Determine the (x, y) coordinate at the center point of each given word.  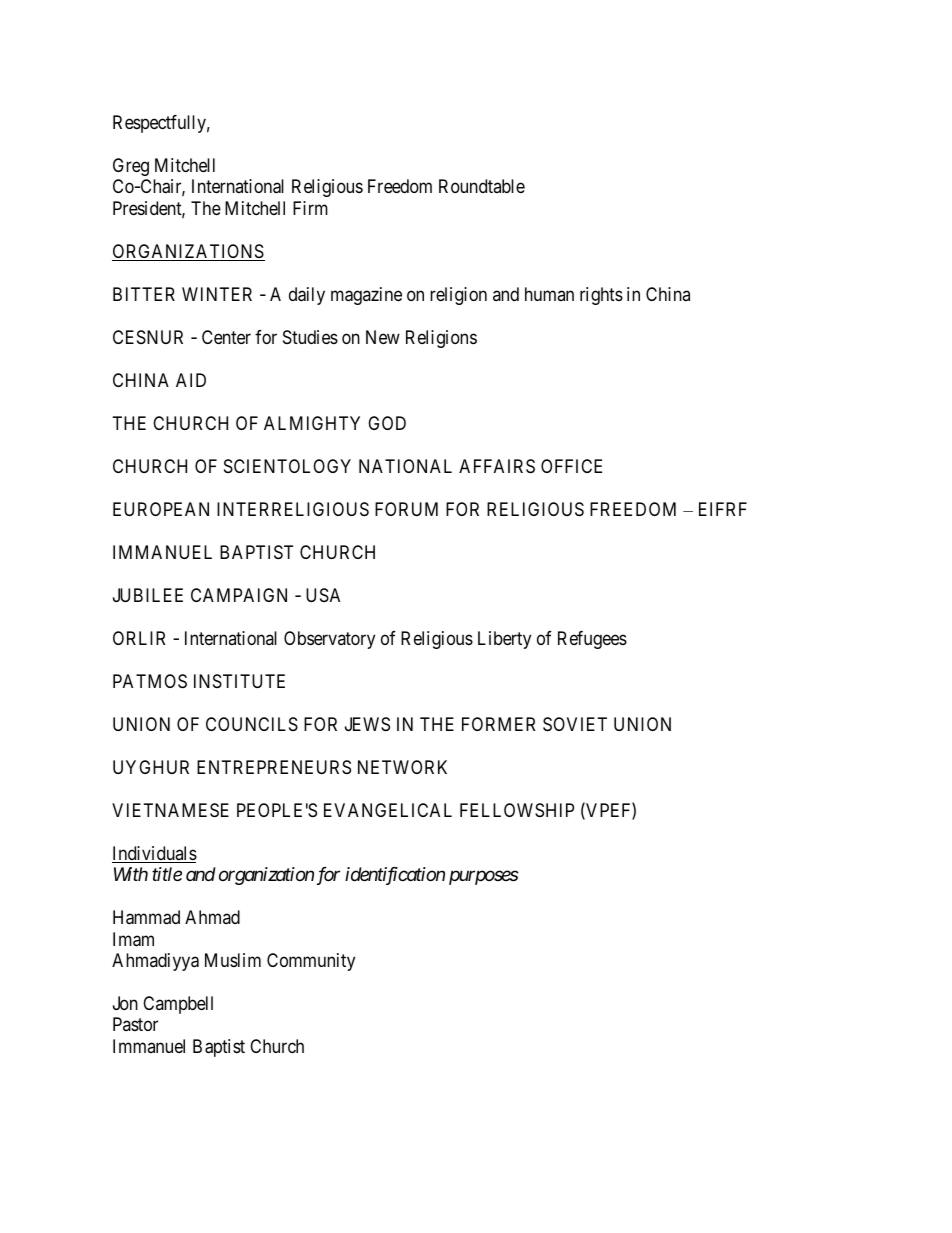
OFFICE (571, 466)
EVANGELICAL (388, 810)
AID (191, 380)
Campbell (178, 1005)
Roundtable (482, 186)
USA (323, 595)
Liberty (504, 640)
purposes (484, 878)
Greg (131, 167)
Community (311, 962)
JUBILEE (148, 595)
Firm (310, 208)
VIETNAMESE (170, 810)
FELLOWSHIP (517, 810)
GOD (387, 423)
